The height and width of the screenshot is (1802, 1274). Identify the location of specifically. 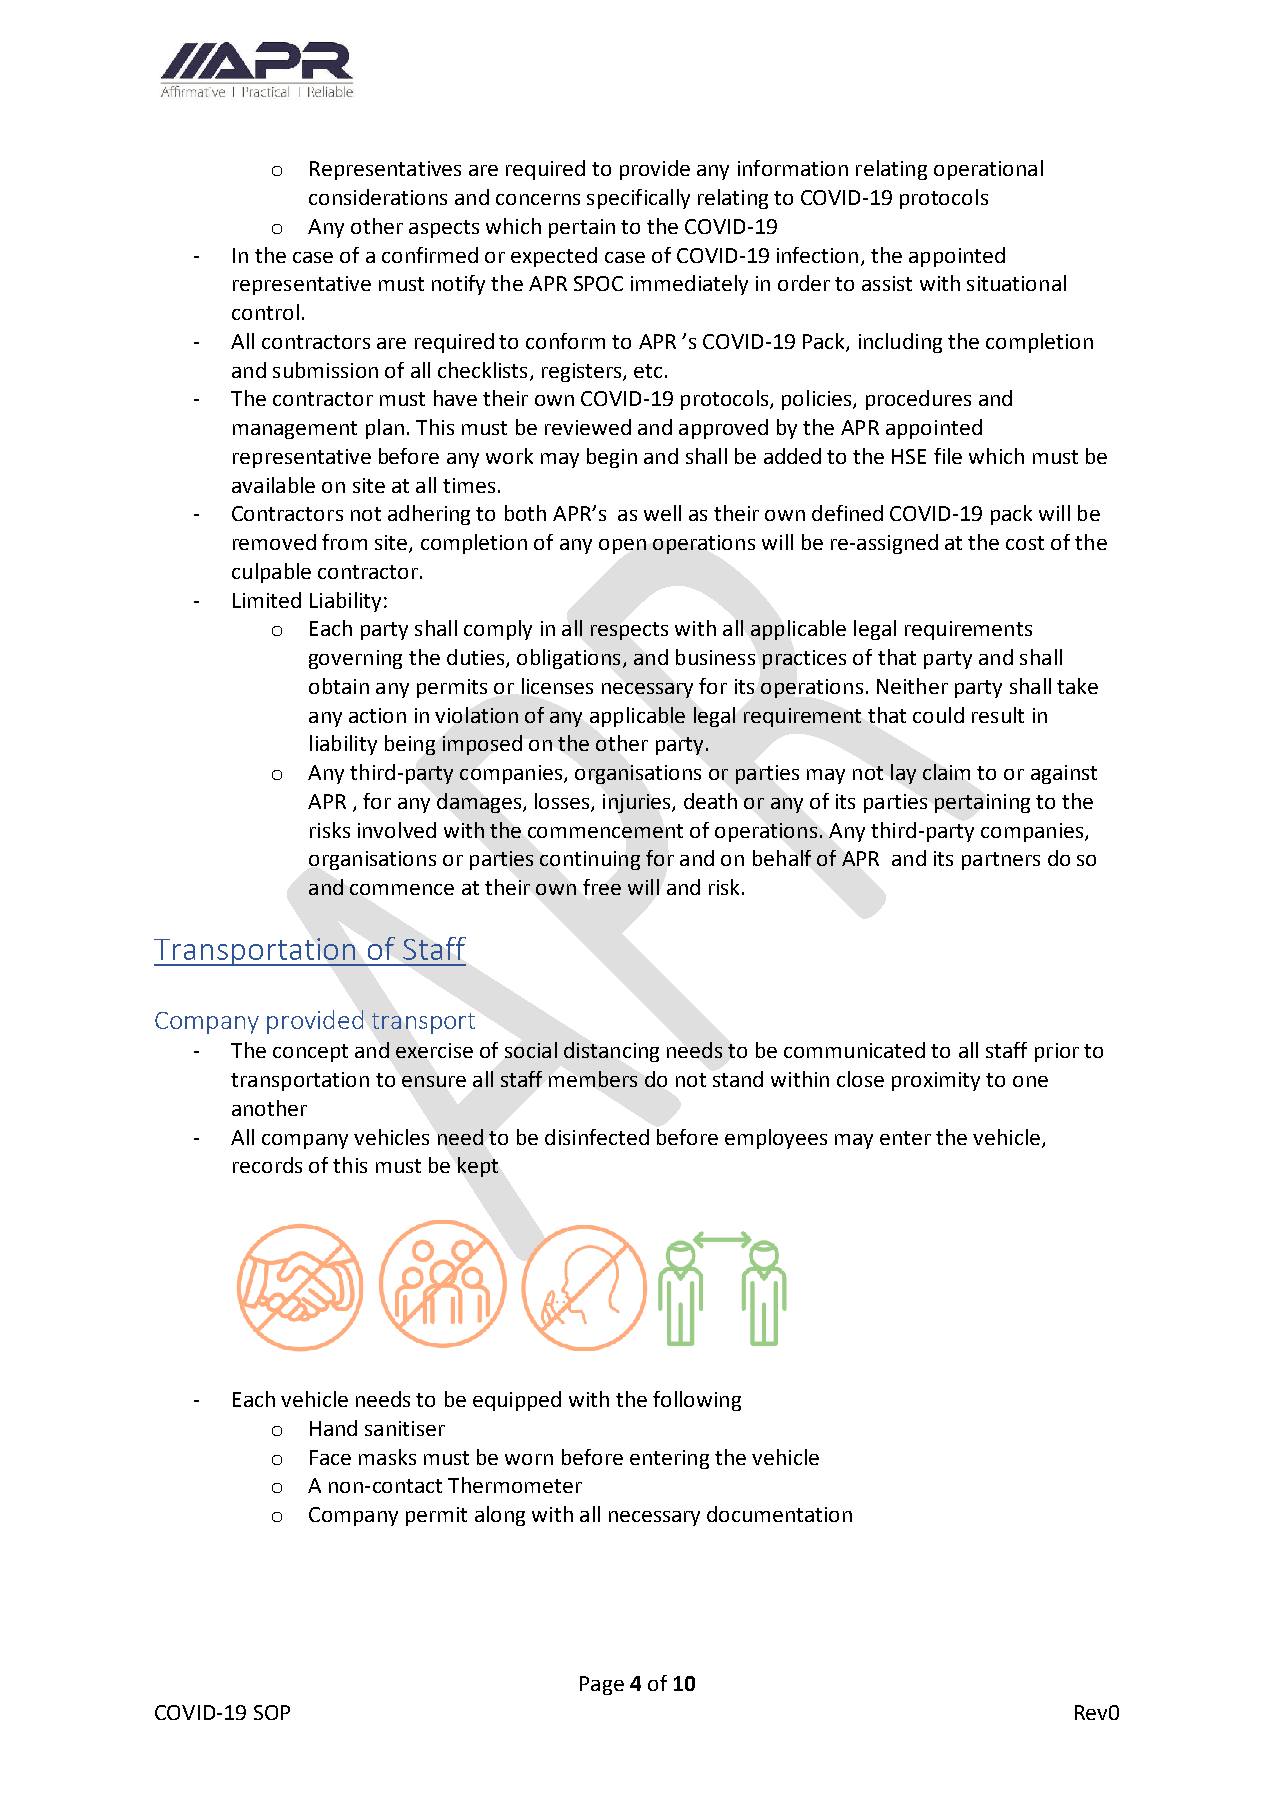
(638, 199).
